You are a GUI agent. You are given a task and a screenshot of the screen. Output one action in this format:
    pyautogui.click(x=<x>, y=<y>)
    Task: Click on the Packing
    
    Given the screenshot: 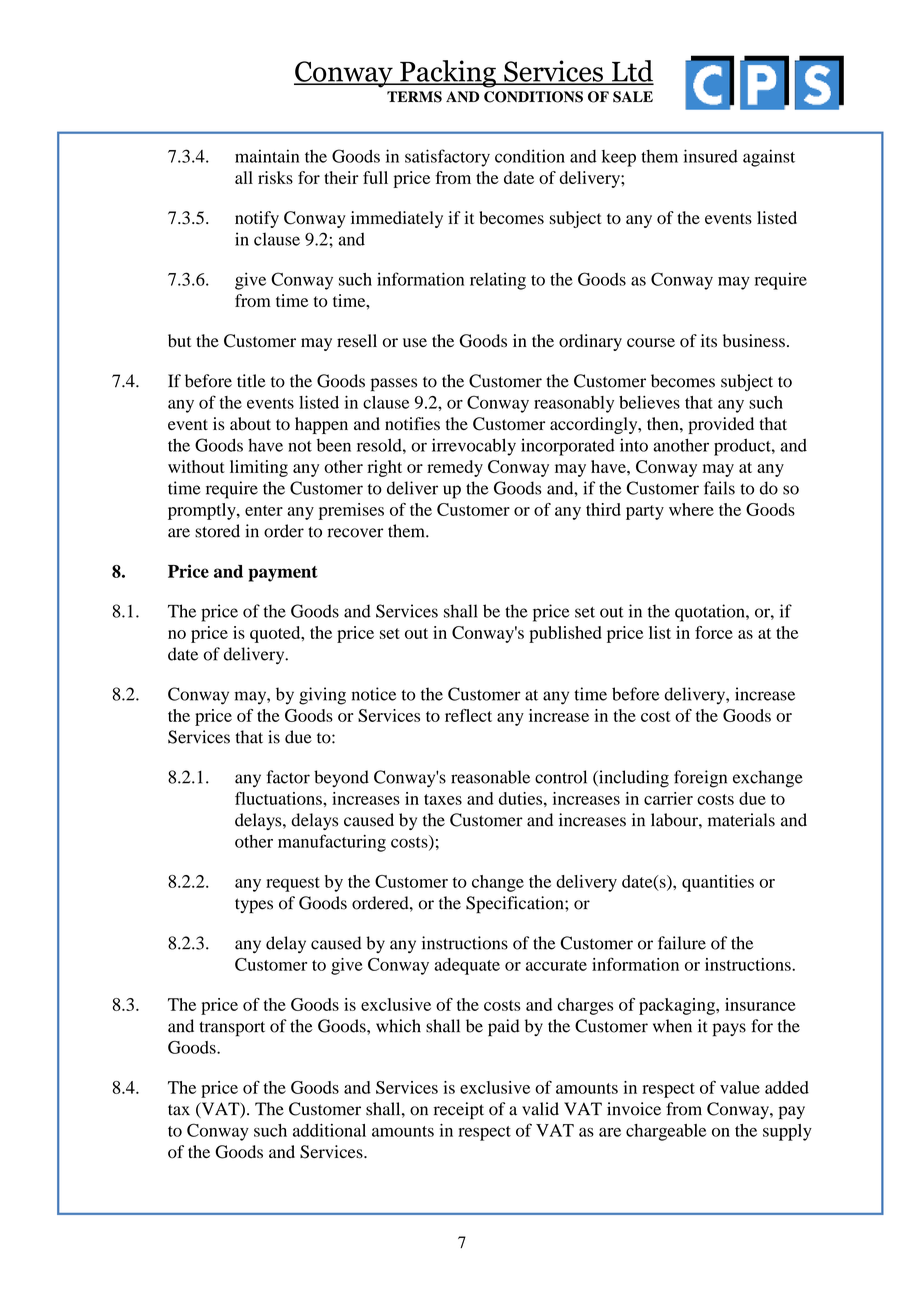 What is the action you would take?
    pyautogui.click(x=448, y=74)
